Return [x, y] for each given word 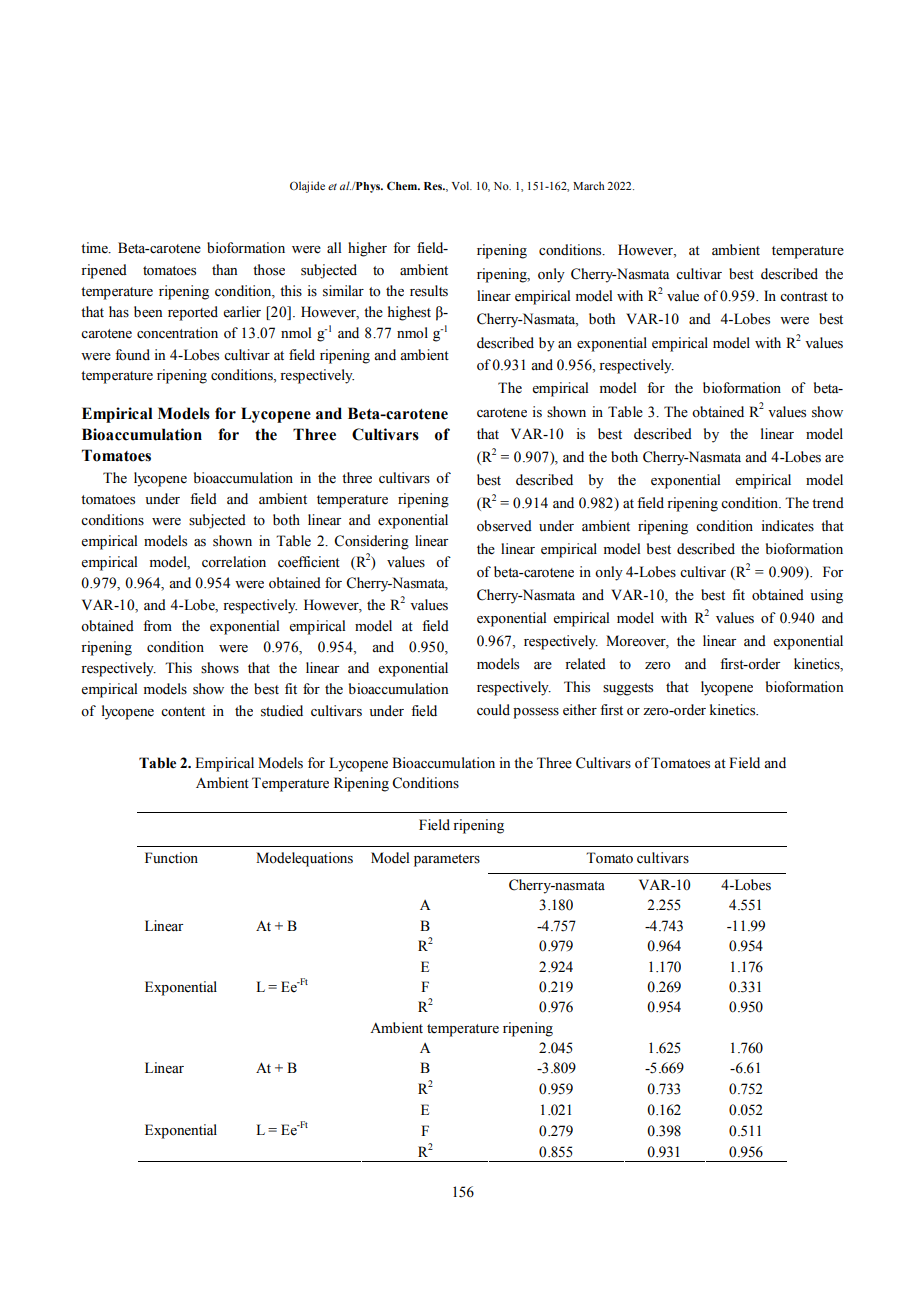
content [183, 712]
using [826, 596]
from [157, 626]
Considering [371, 542]
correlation [234, 562]
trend [828, 503]
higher [367, 249]
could [493, 710]
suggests [628, 689]
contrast [804, 297]
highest [409, 313]
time [95, 248]
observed [504, 526]
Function [171, 858]
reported [193, 313]
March [589, 185]
